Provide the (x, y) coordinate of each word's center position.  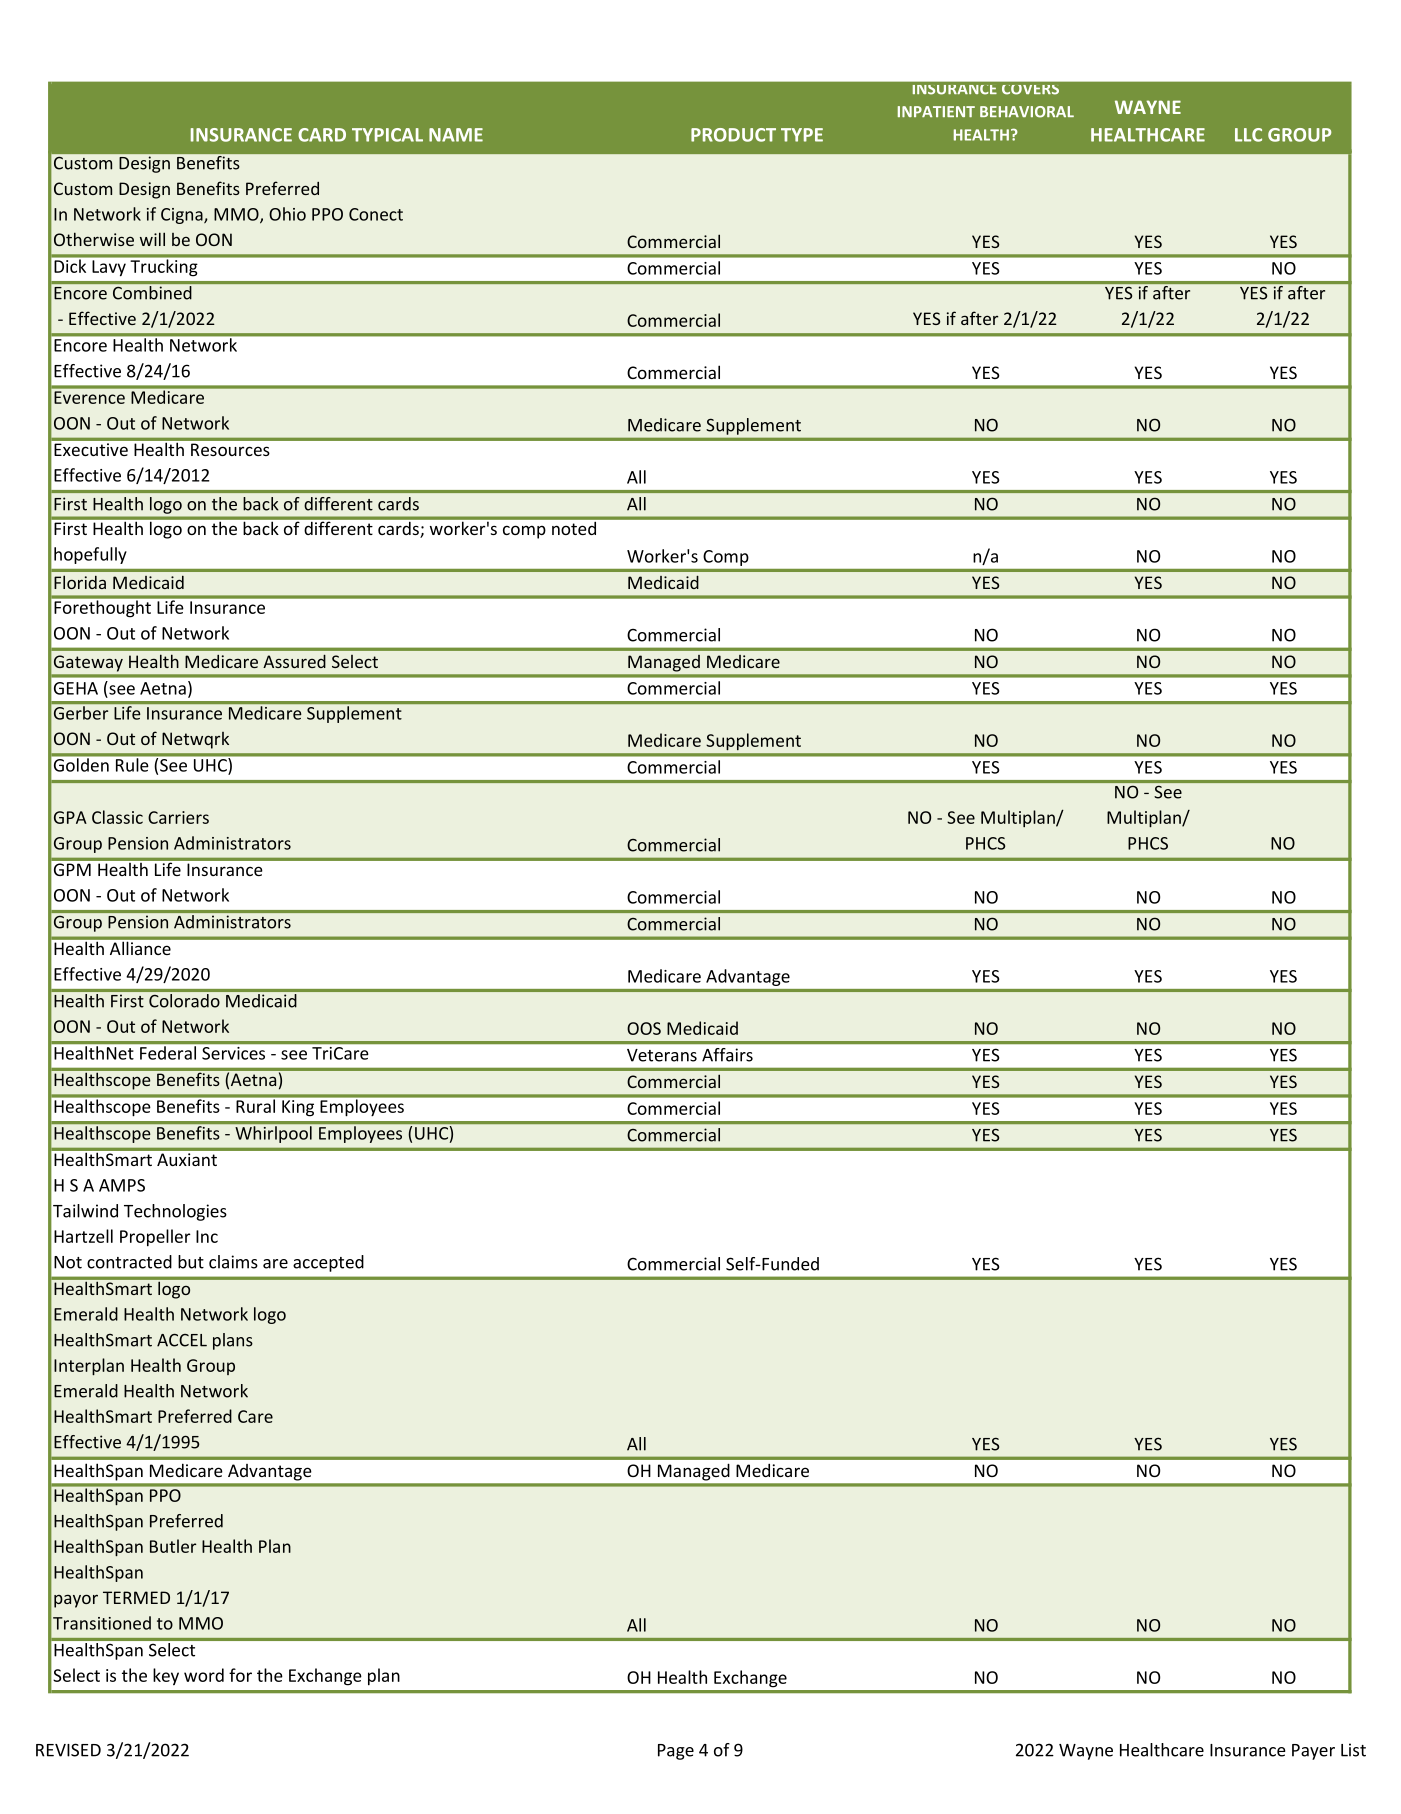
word (204, 1675)
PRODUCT (733, 135)
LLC (1248, 135)
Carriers (178, 817)
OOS (644, 1028)
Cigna (183, 216)
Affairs (727, 1055)
